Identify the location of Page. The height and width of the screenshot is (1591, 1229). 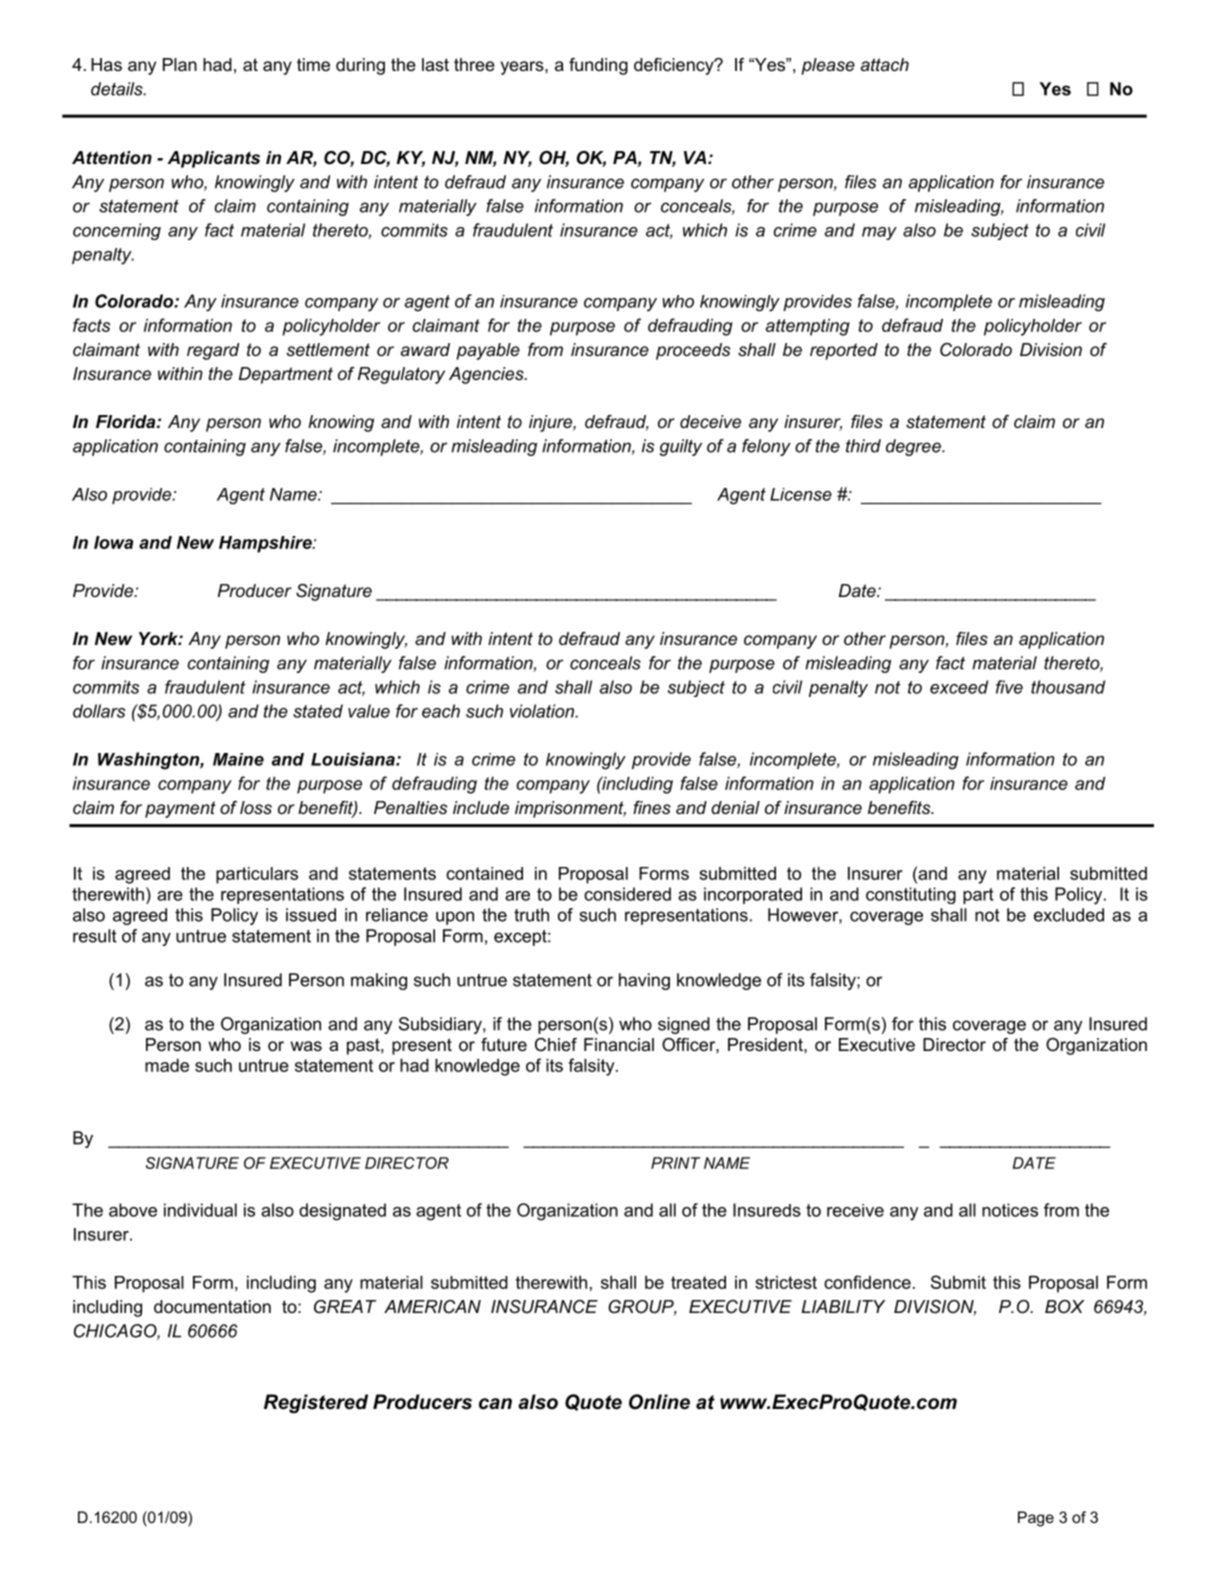
(1036, 1519).
